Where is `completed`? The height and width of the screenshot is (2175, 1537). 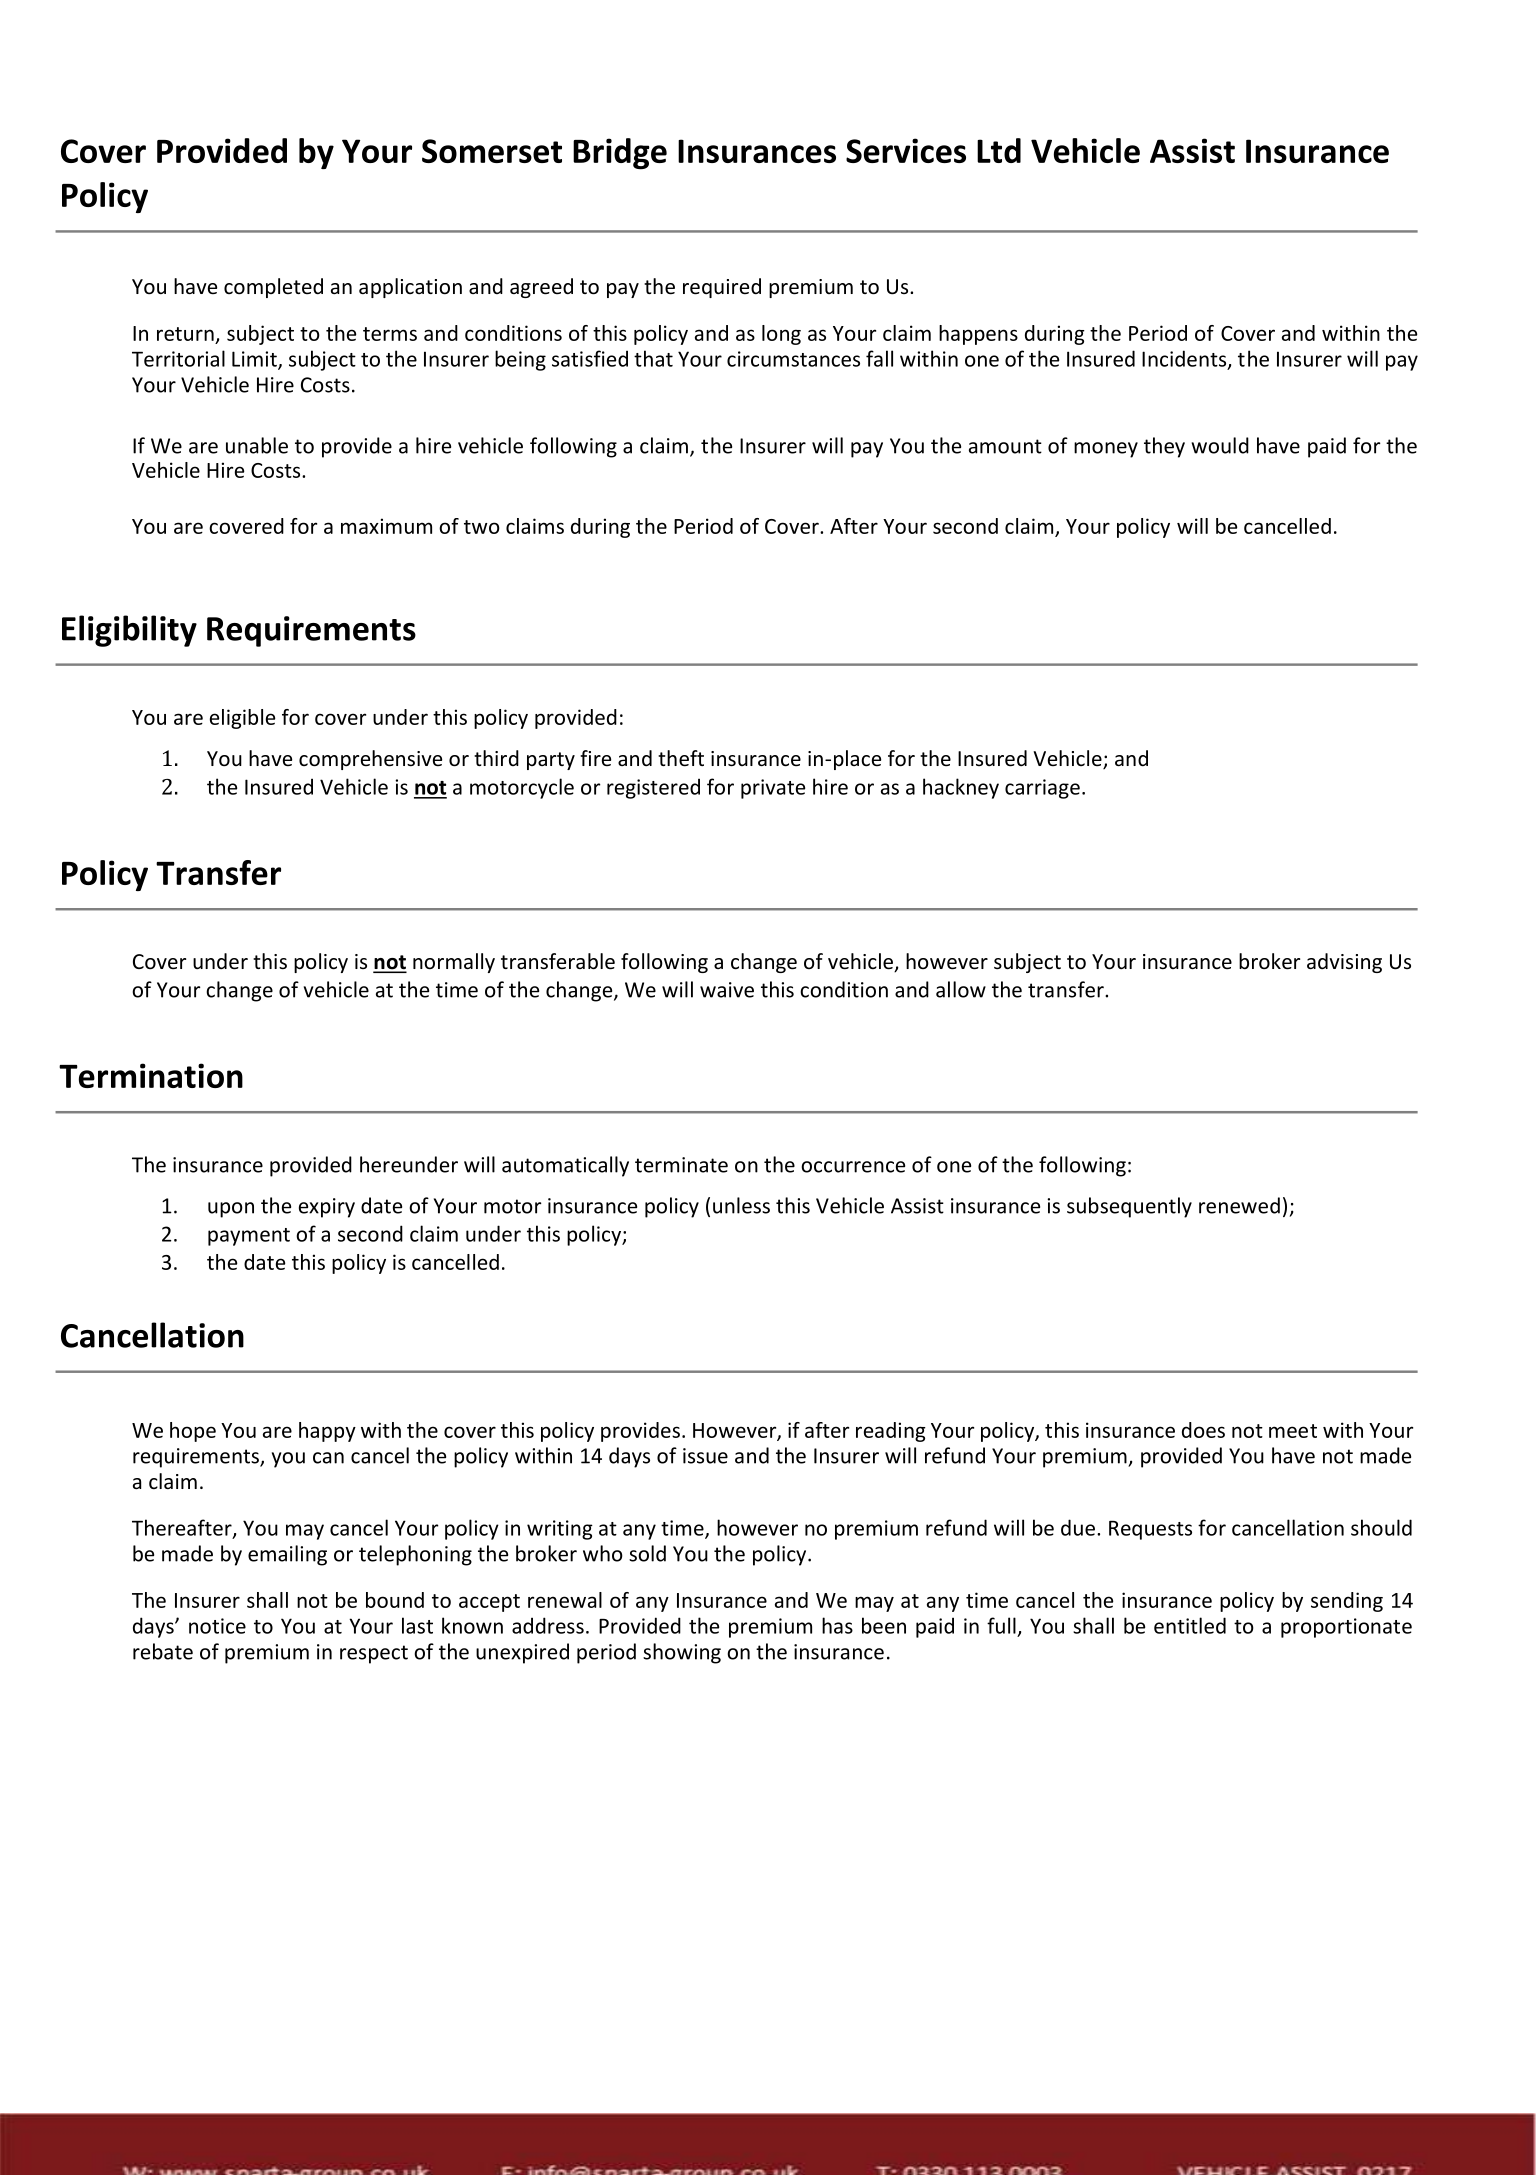 completed is located at coordinates (273, 288).
